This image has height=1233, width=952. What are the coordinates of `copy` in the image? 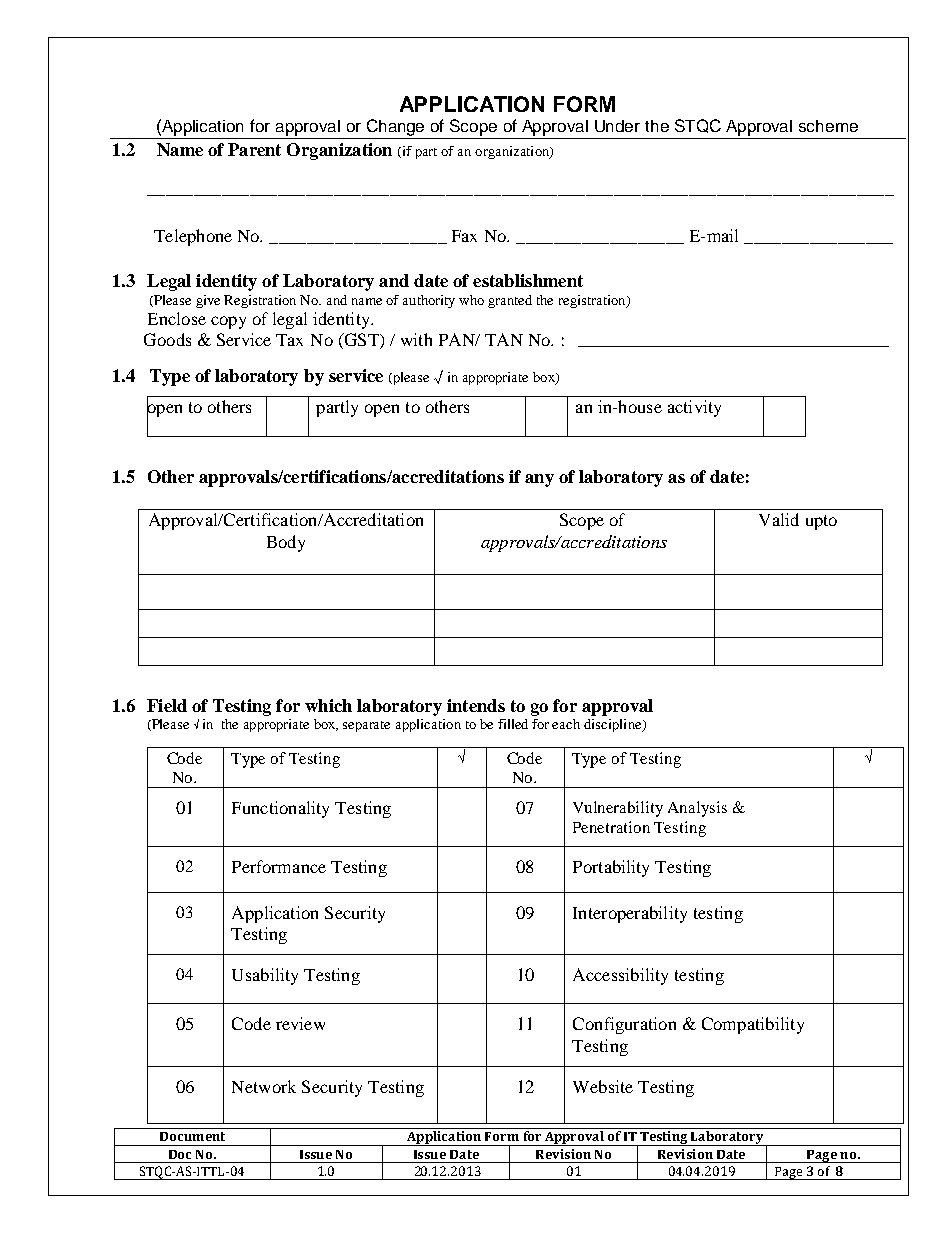 It's located at (228, 322).
